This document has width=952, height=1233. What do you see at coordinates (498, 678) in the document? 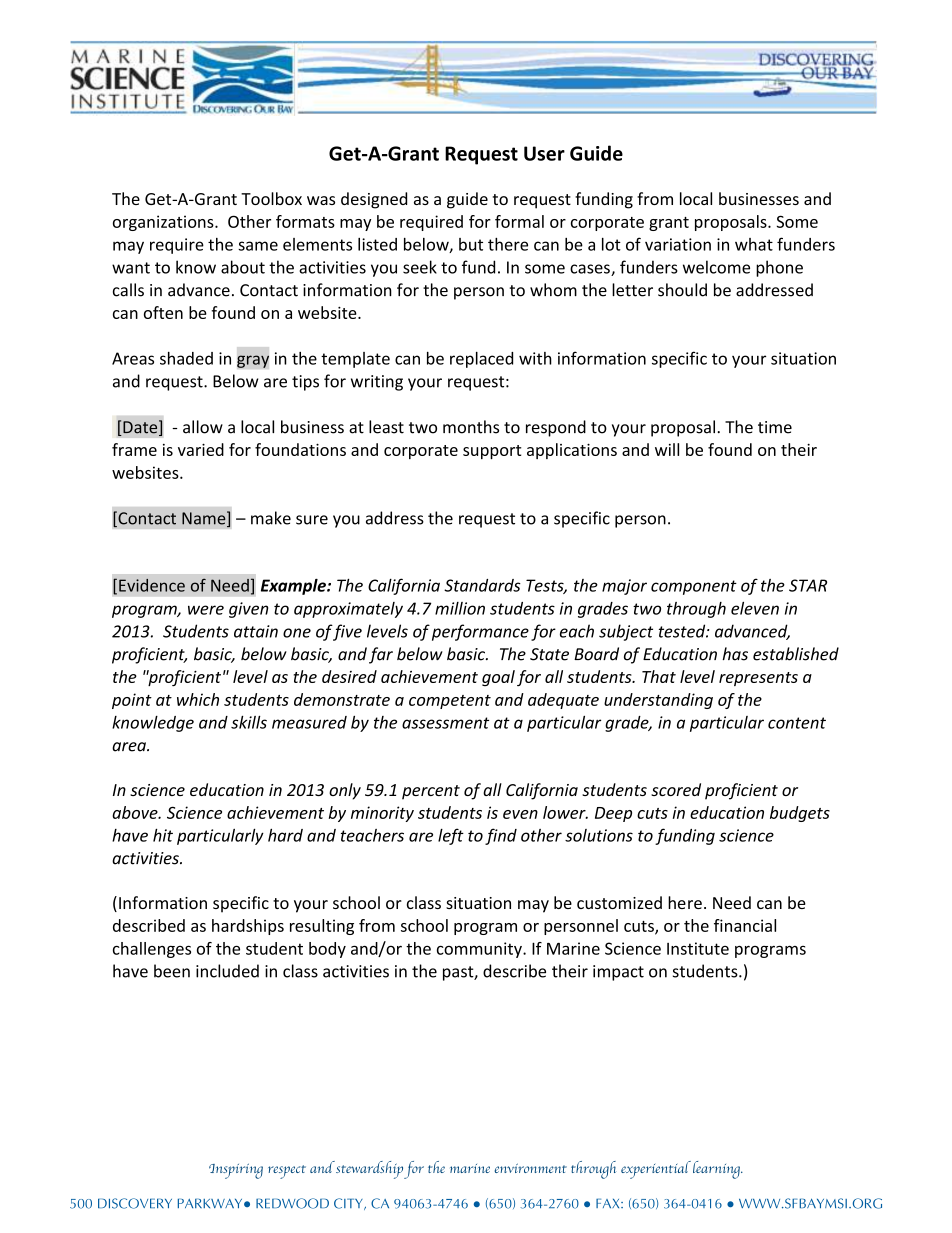
I see `goal` at bounding box center [498, 678].
